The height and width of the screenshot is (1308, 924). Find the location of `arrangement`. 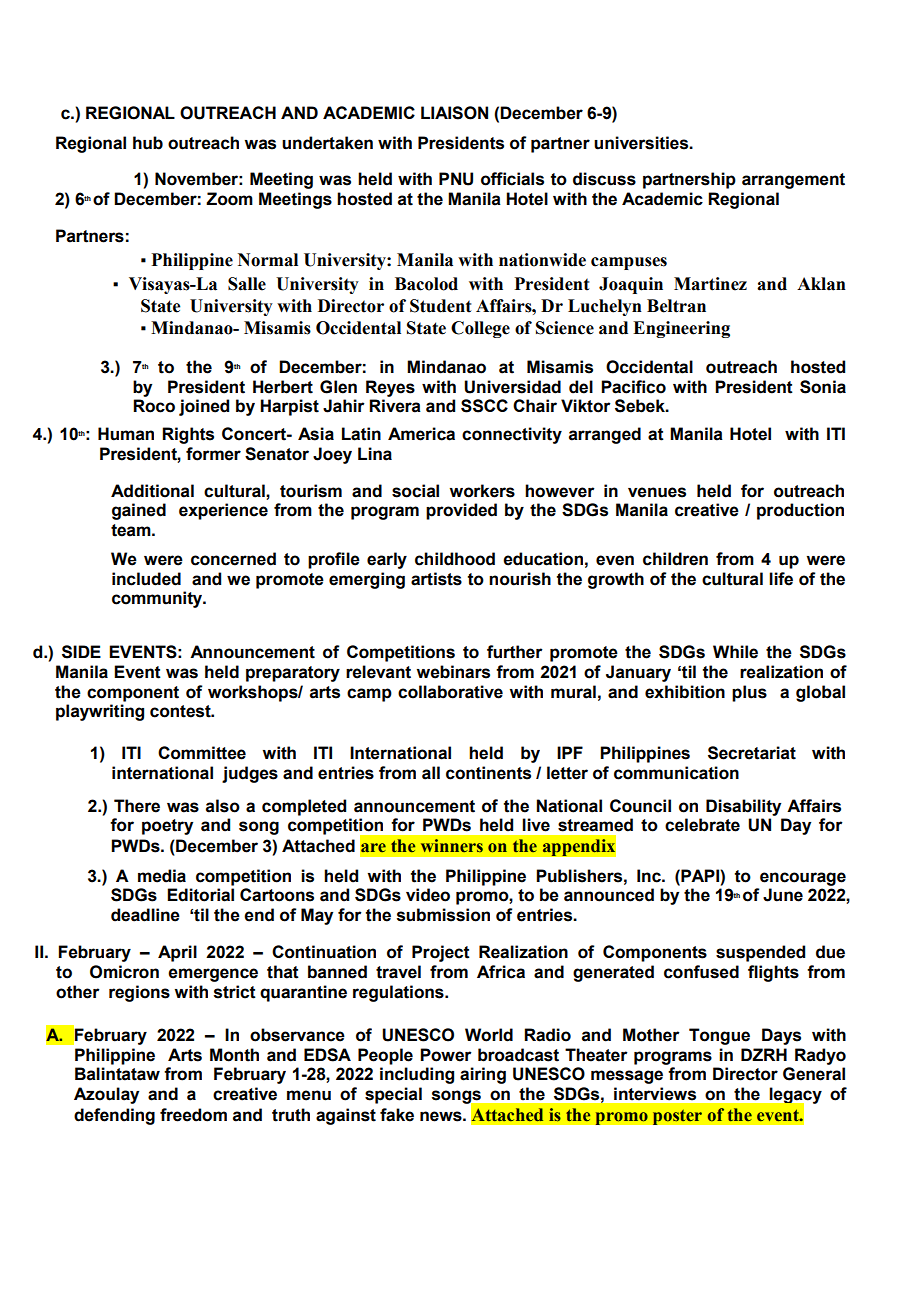

arrangement is located at coordinates (793, 181).
